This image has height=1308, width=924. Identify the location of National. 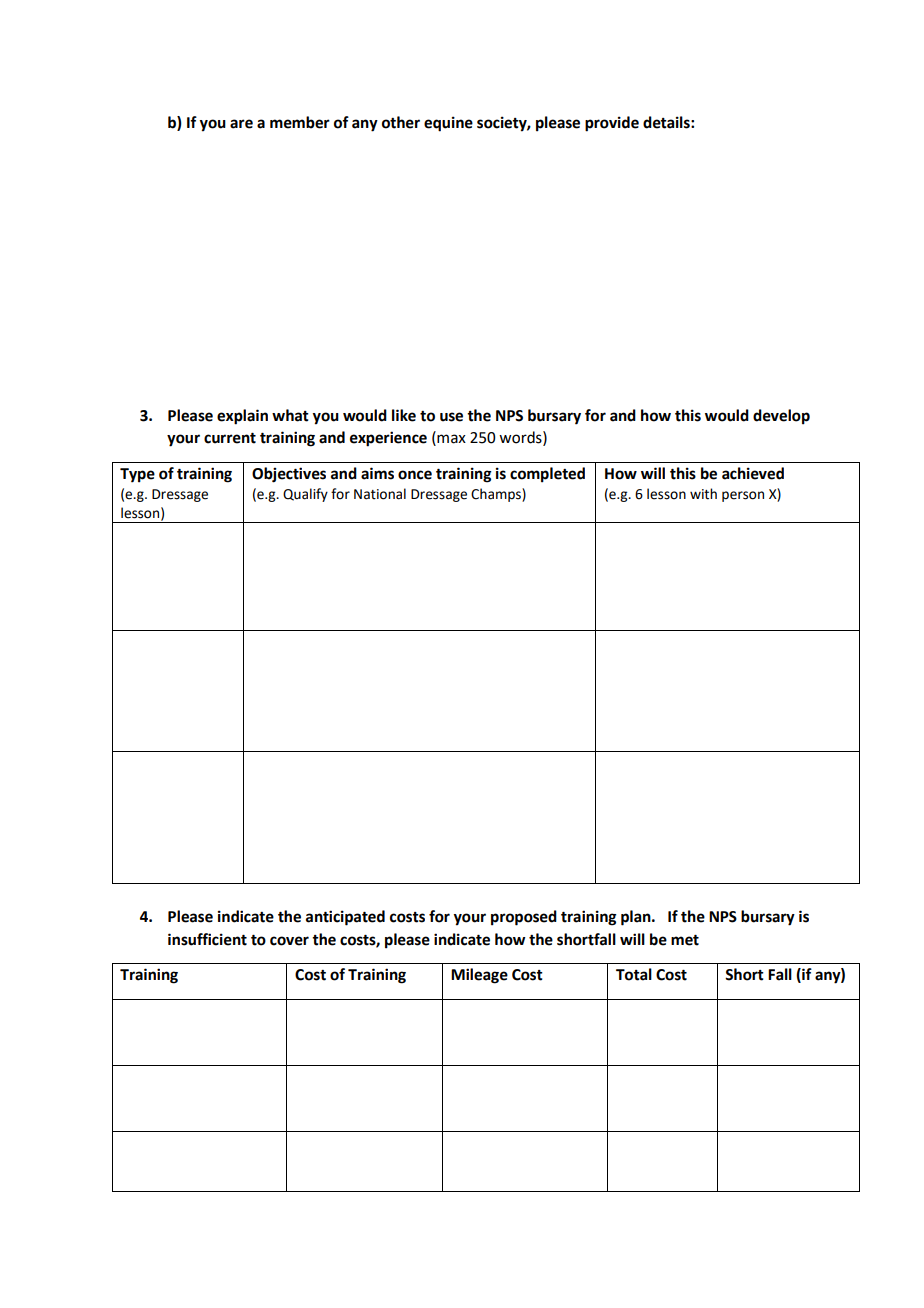
(380, 494).
